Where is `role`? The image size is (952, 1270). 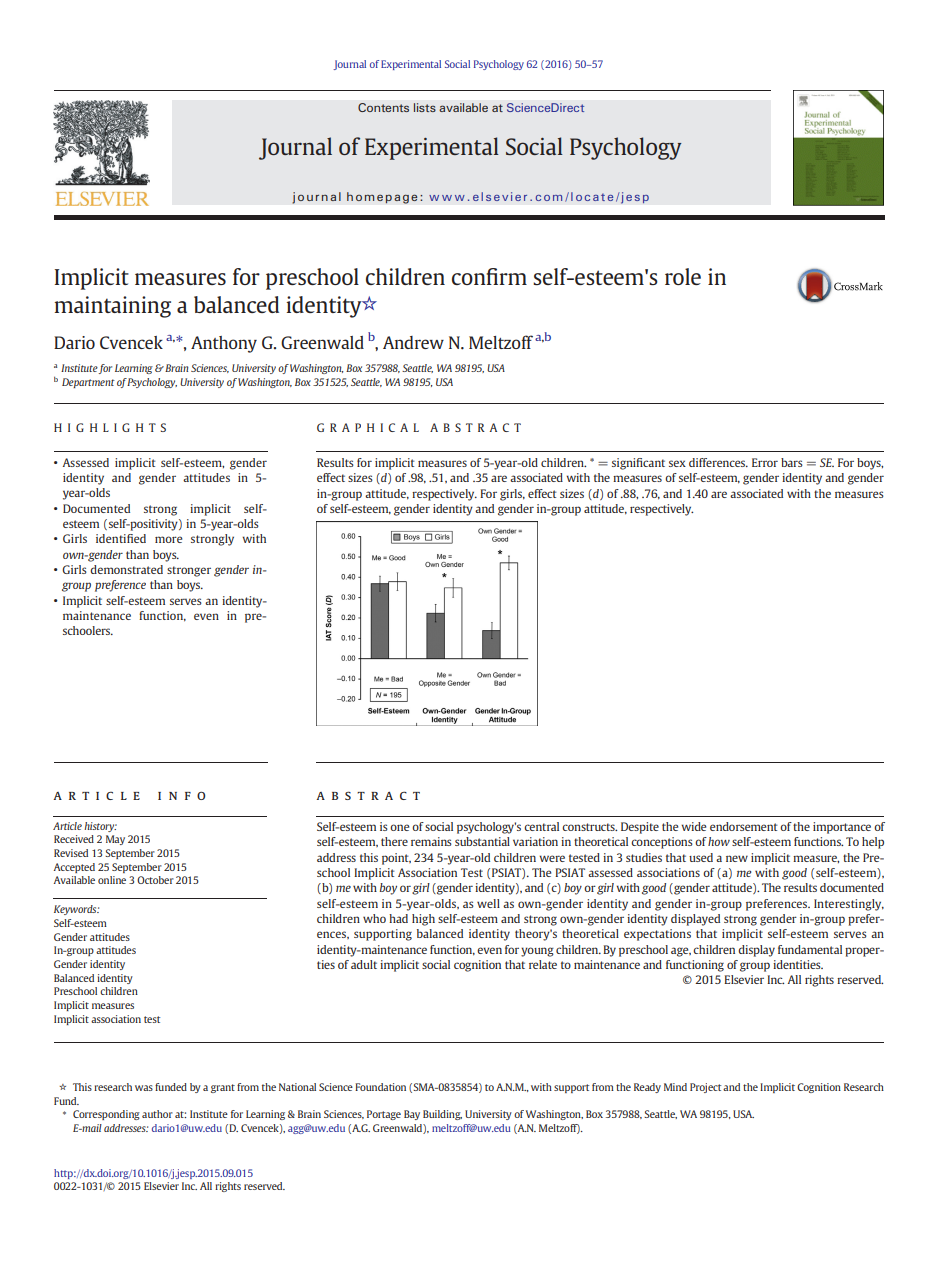 role is located at coordinates (683, 276).
